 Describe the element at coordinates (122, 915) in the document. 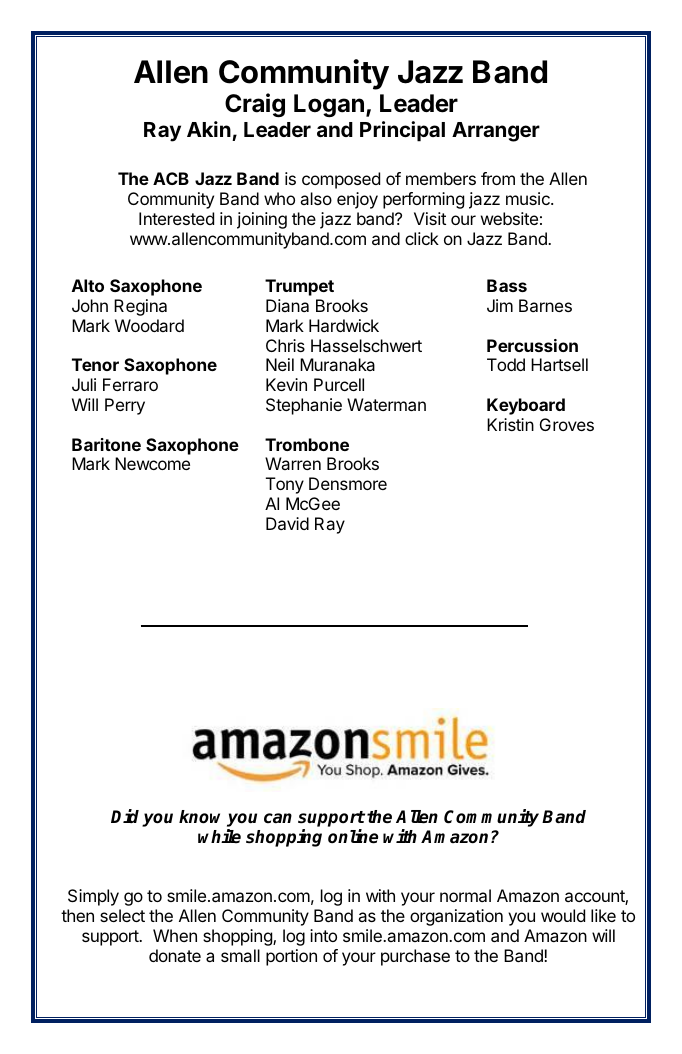

I see `select` at that location.
